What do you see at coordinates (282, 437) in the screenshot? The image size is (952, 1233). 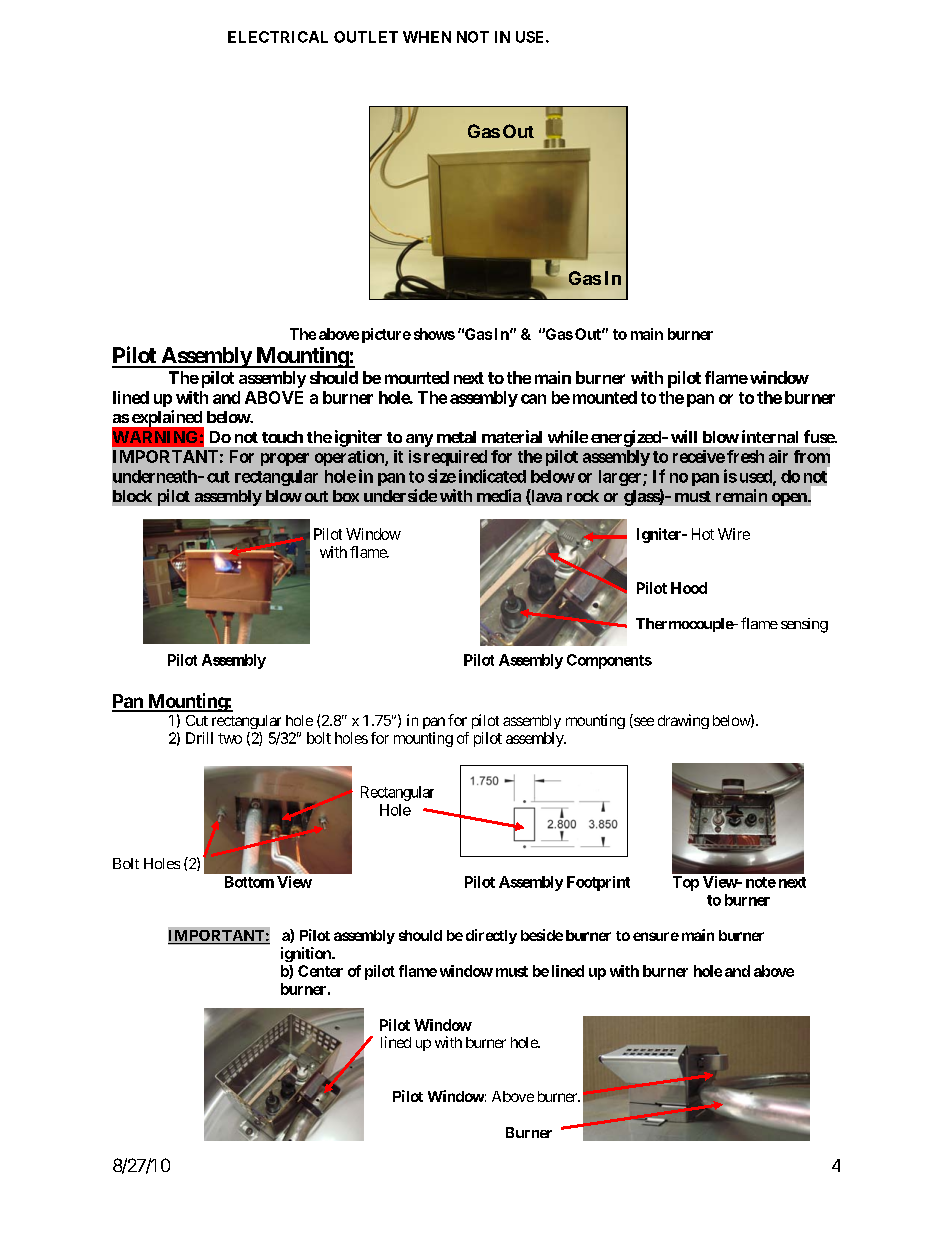 I see `touch` at bounding box center [282, 437].
